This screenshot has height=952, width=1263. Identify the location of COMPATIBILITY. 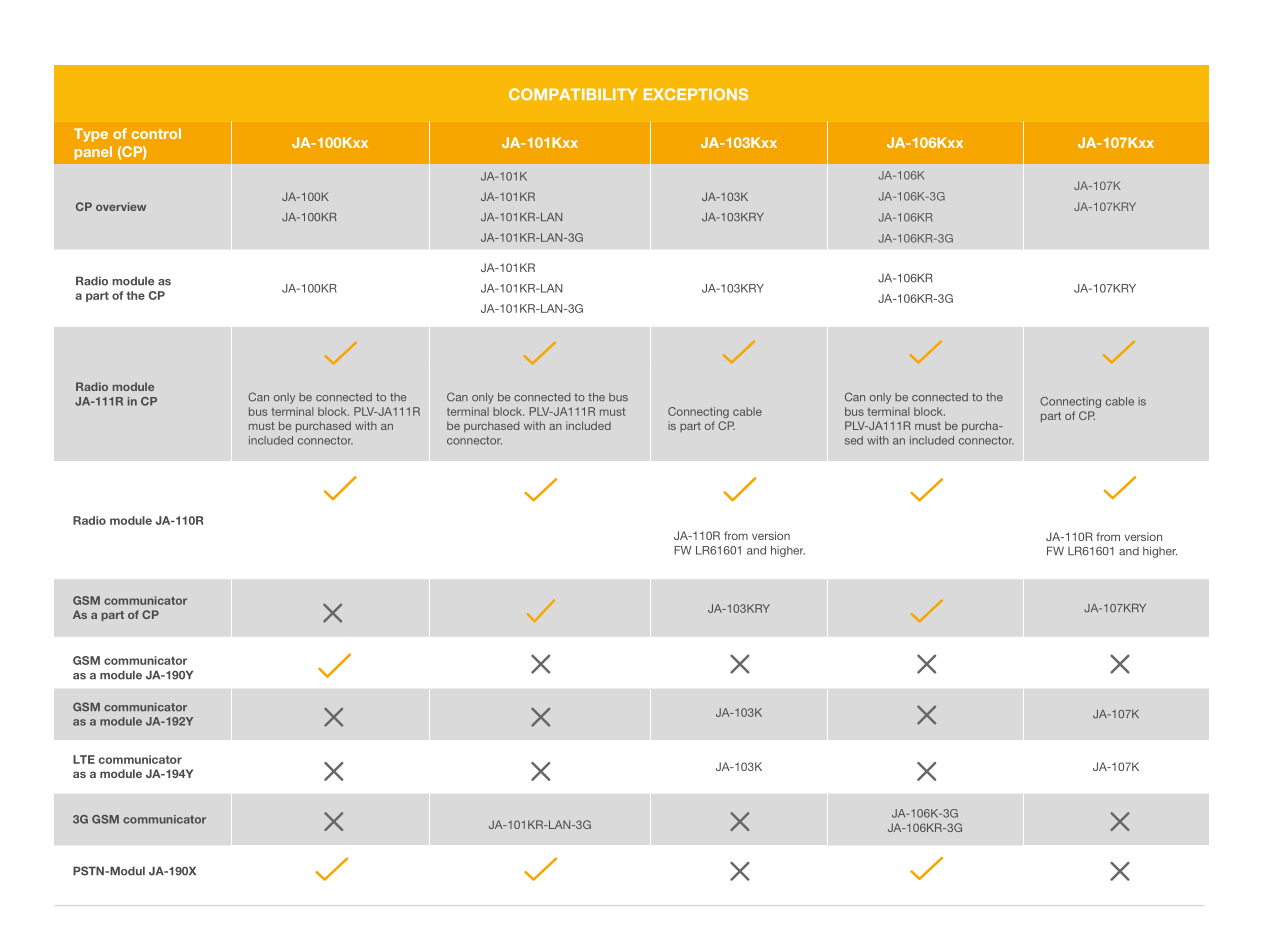
(573, 94).
